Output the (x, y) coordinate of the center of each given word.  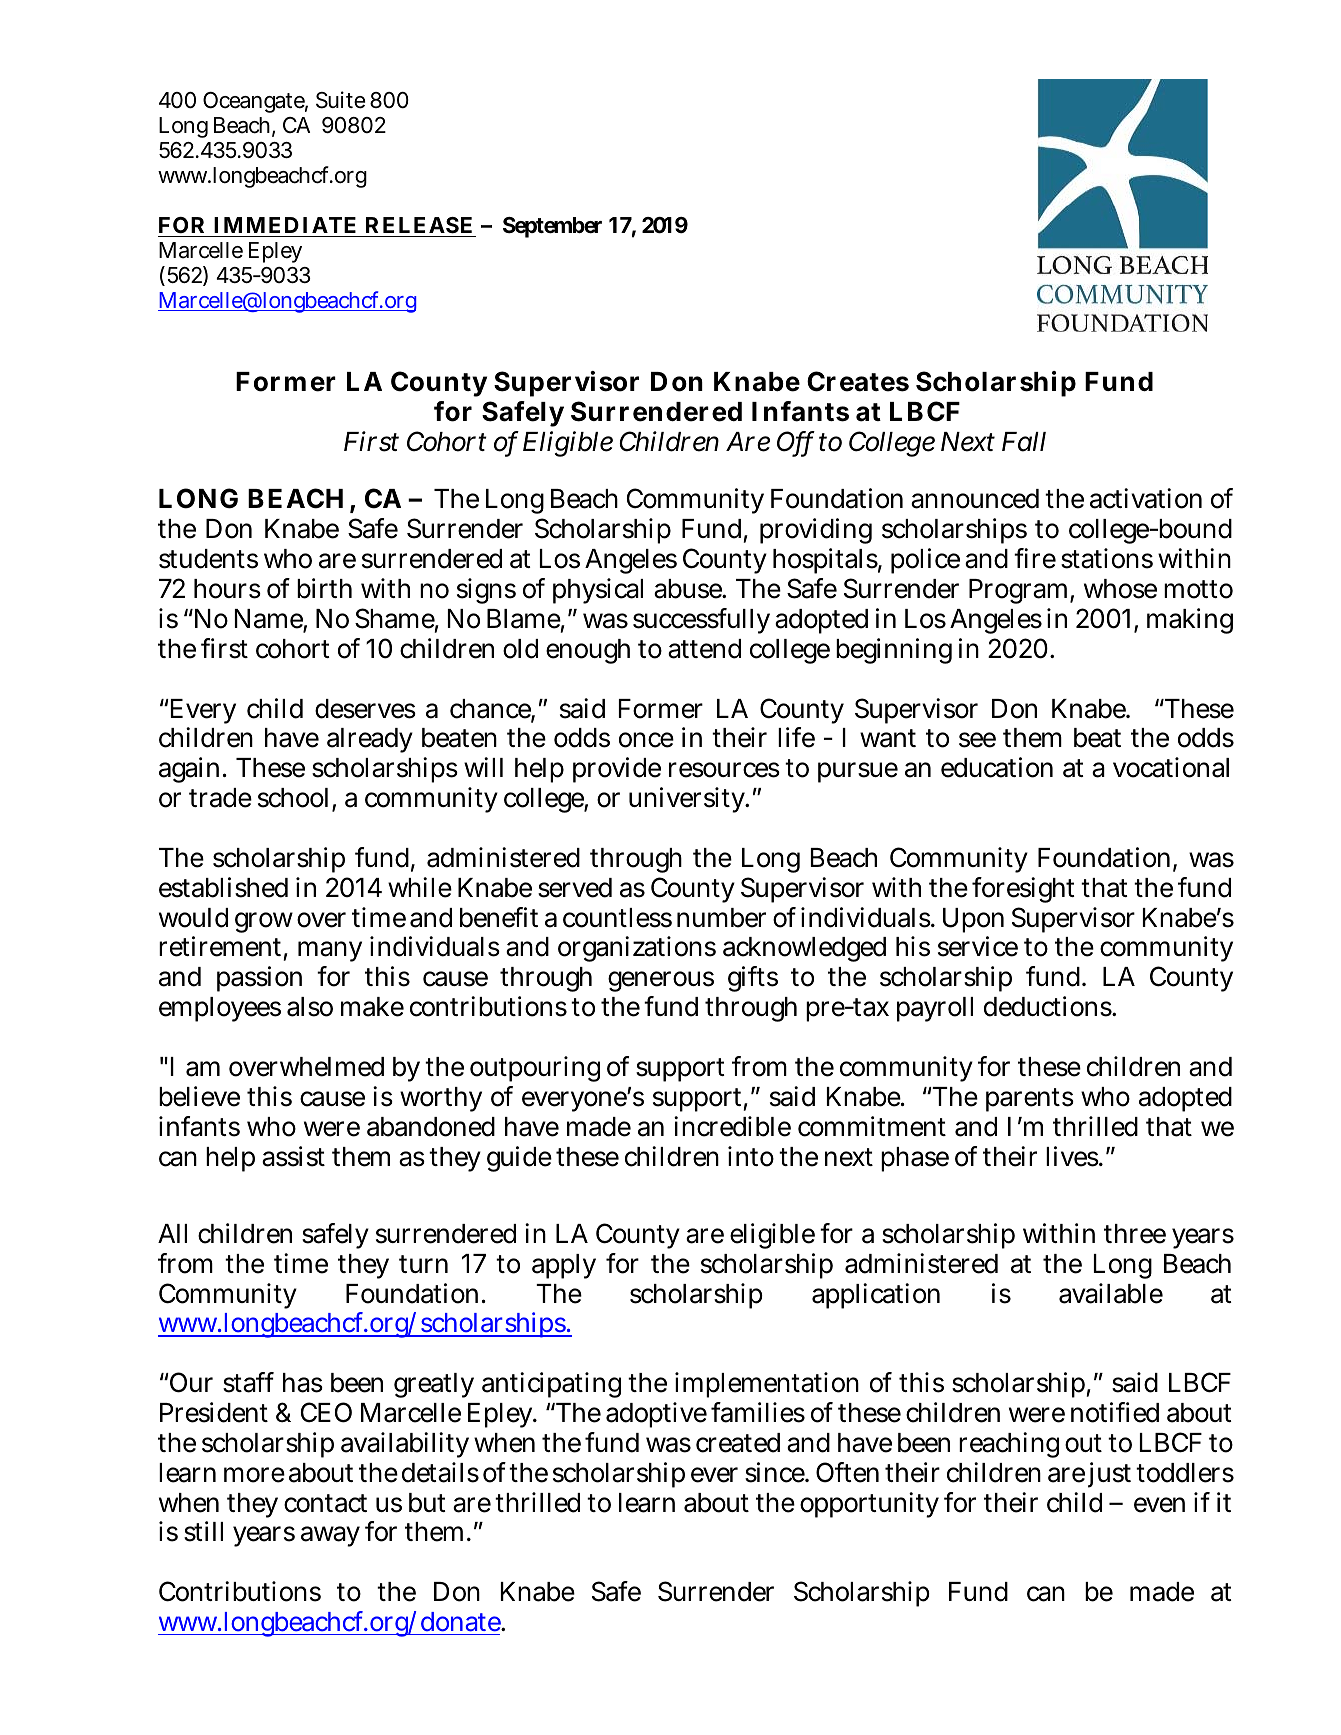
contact (325, 1503)
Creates (858, 381)
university (688, 800)
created (738, 1443)
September (552, 227)
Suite (340, 100)
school (295, 799)
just (1109, 1475)
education (997, 767)
